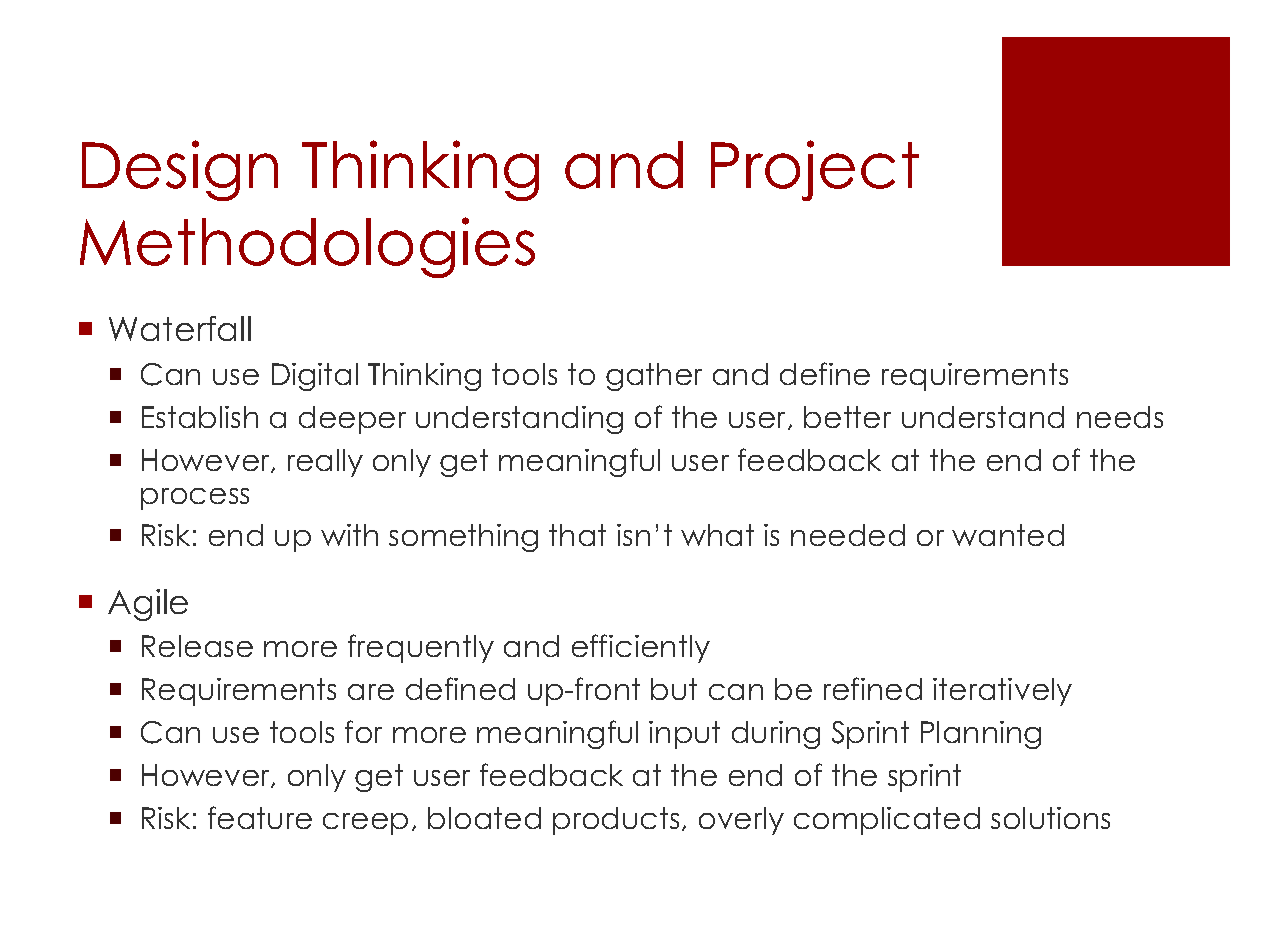  I want to click on feature, so click(260, 817).
